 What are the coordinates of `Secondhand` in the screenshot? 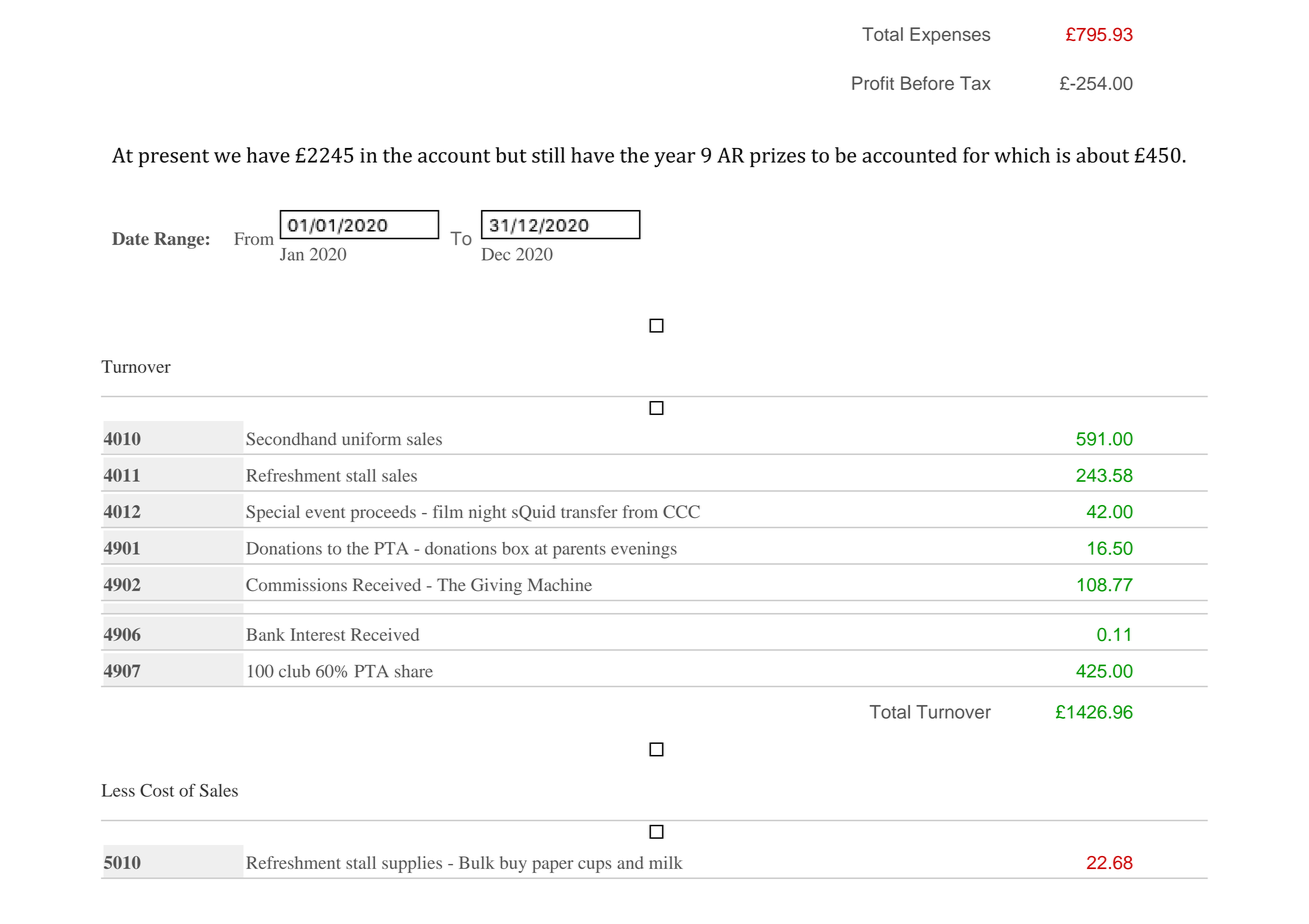 It's located at (291, 439).
